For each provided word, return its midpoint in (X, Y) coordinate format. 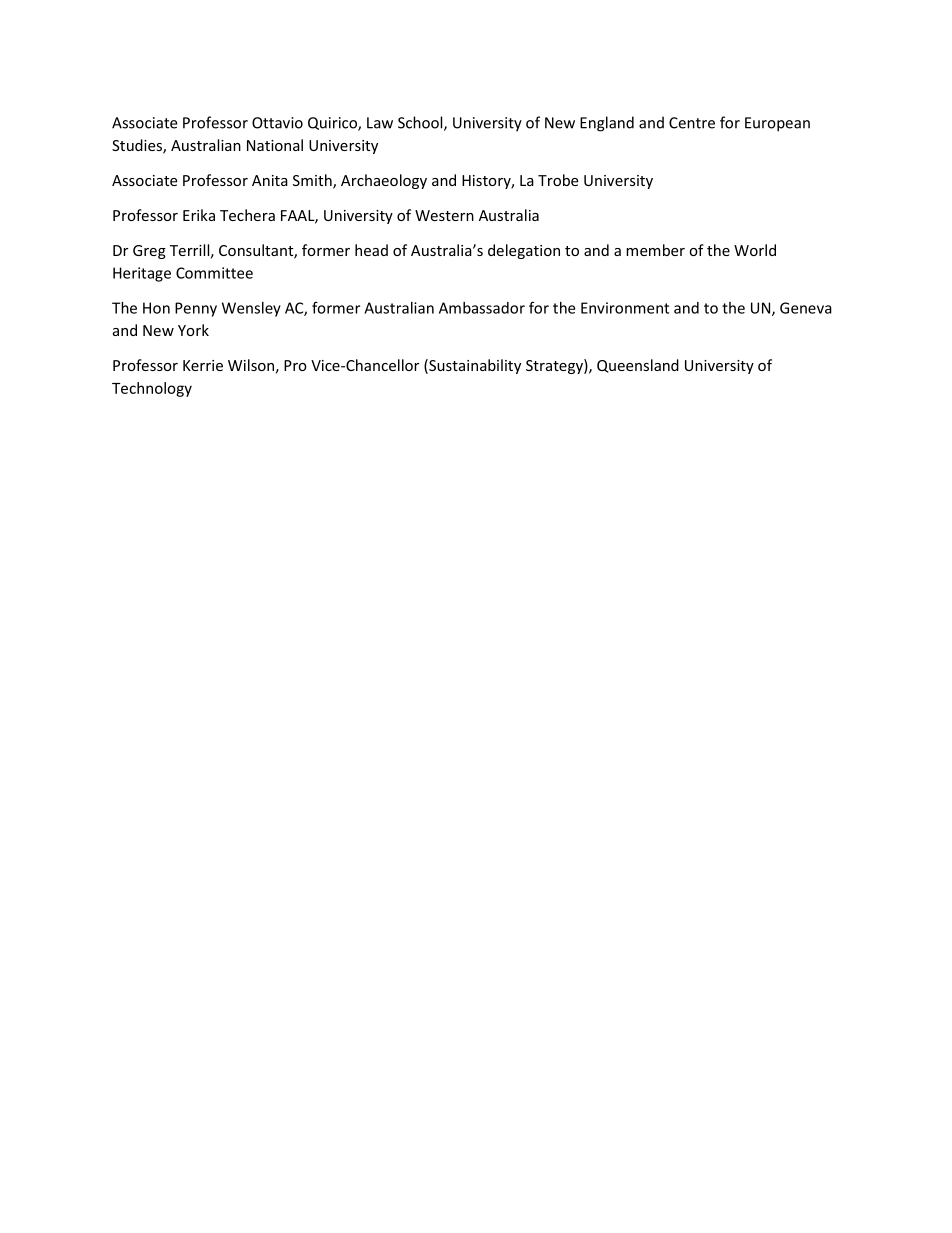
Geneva (806, 308)
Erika (199, 215)
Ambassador (482, 308)
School (421, 123)
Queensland (638, 366)
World (755, 250)
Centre (692, 123)
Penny (196, 309)
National (275, 145)
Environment (625, 308)
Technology (152, 389)
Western (444, 215)
